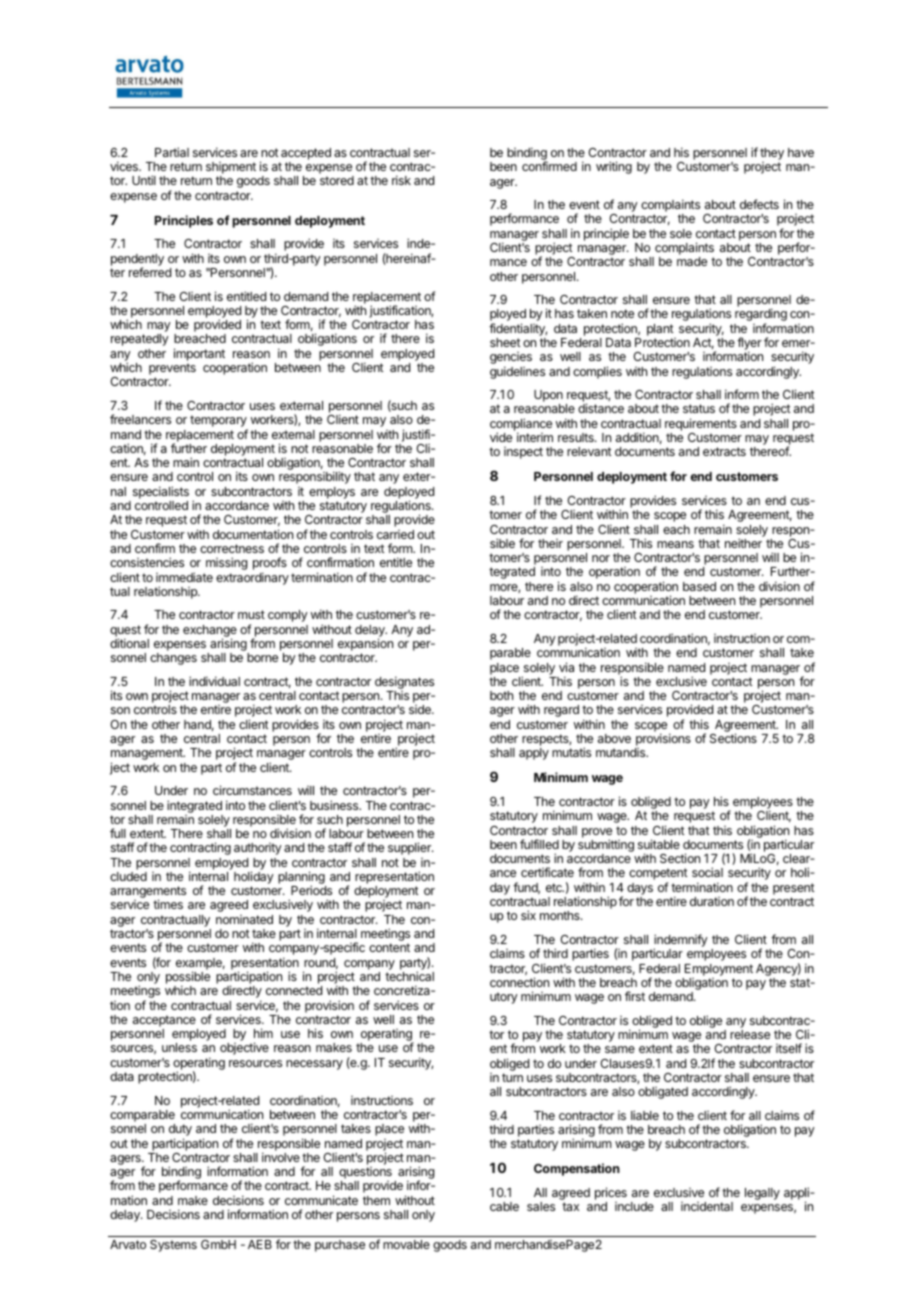 This screenshot has width=924, height=1308. What do you see at coordinates (173, 1246) in the screenshot?
I see `Systems` at bounding box center [173, 1246].
